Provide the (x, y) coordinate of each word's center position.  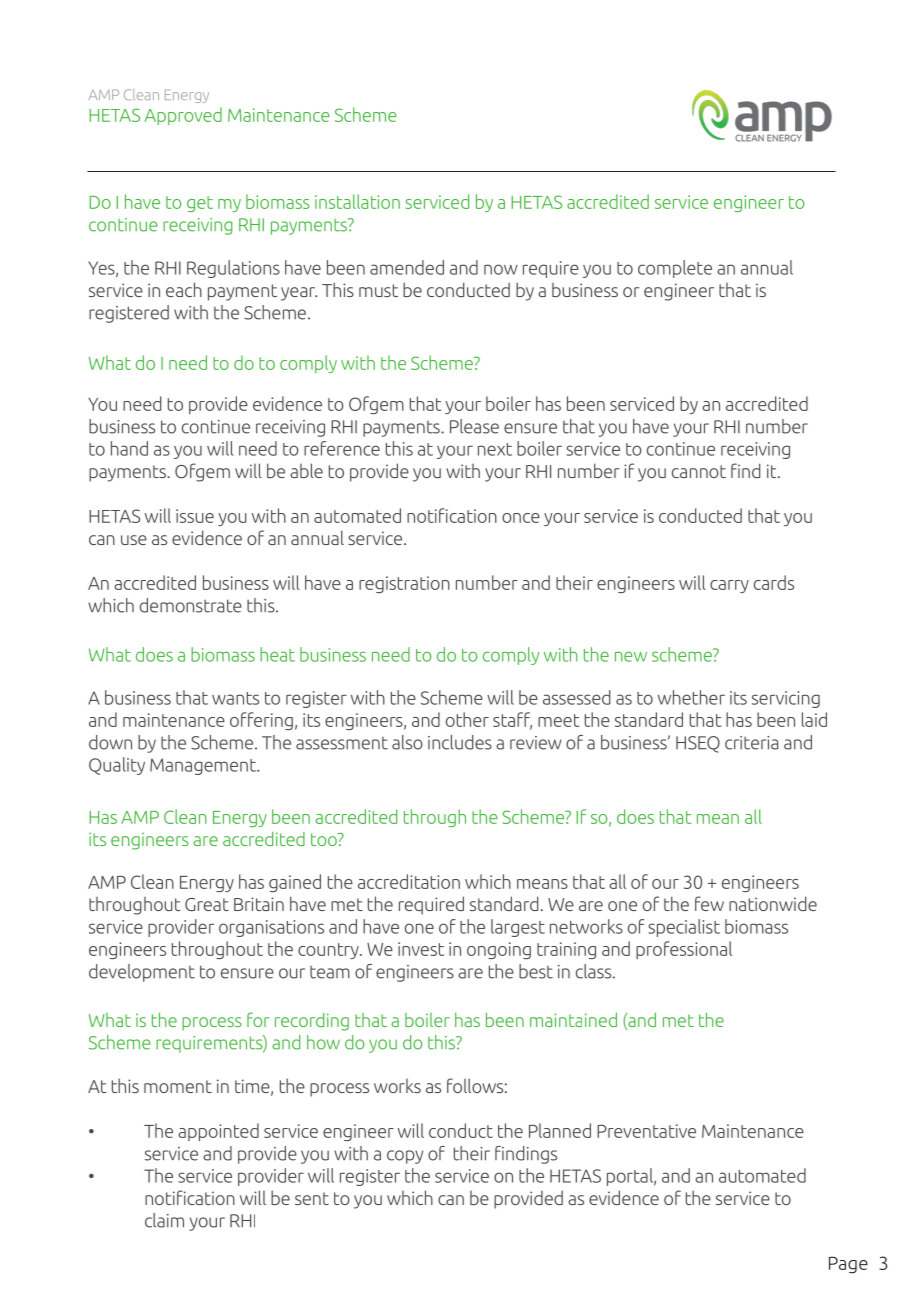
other (467, 719)
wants (235, 698)
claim (164, 1220)
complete (675, 269)
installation (357, 201)
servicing (786, 699)
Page (848, 1265)
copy (405, 1157)
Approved (183, 116)
